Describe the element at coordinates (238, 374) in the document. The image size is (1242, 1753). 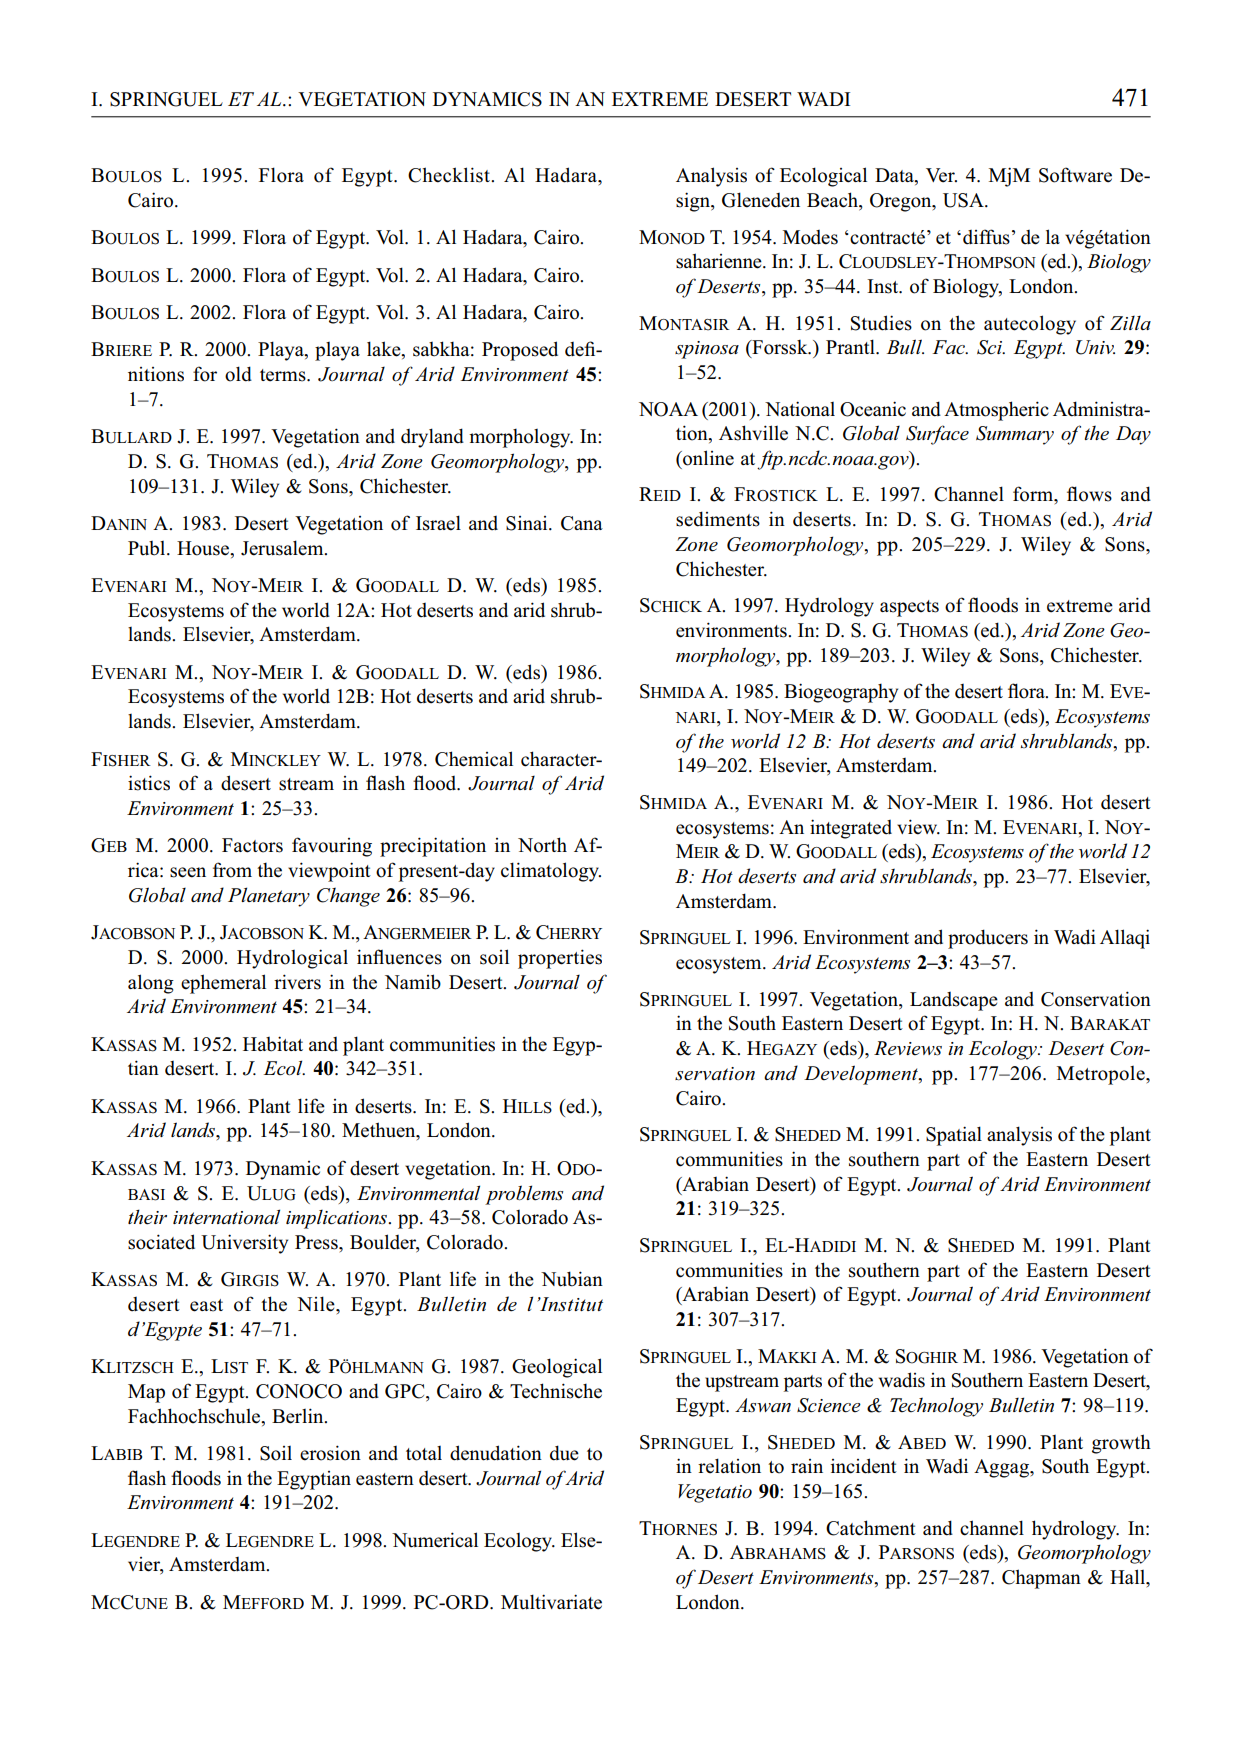
I see `old` at that location.
